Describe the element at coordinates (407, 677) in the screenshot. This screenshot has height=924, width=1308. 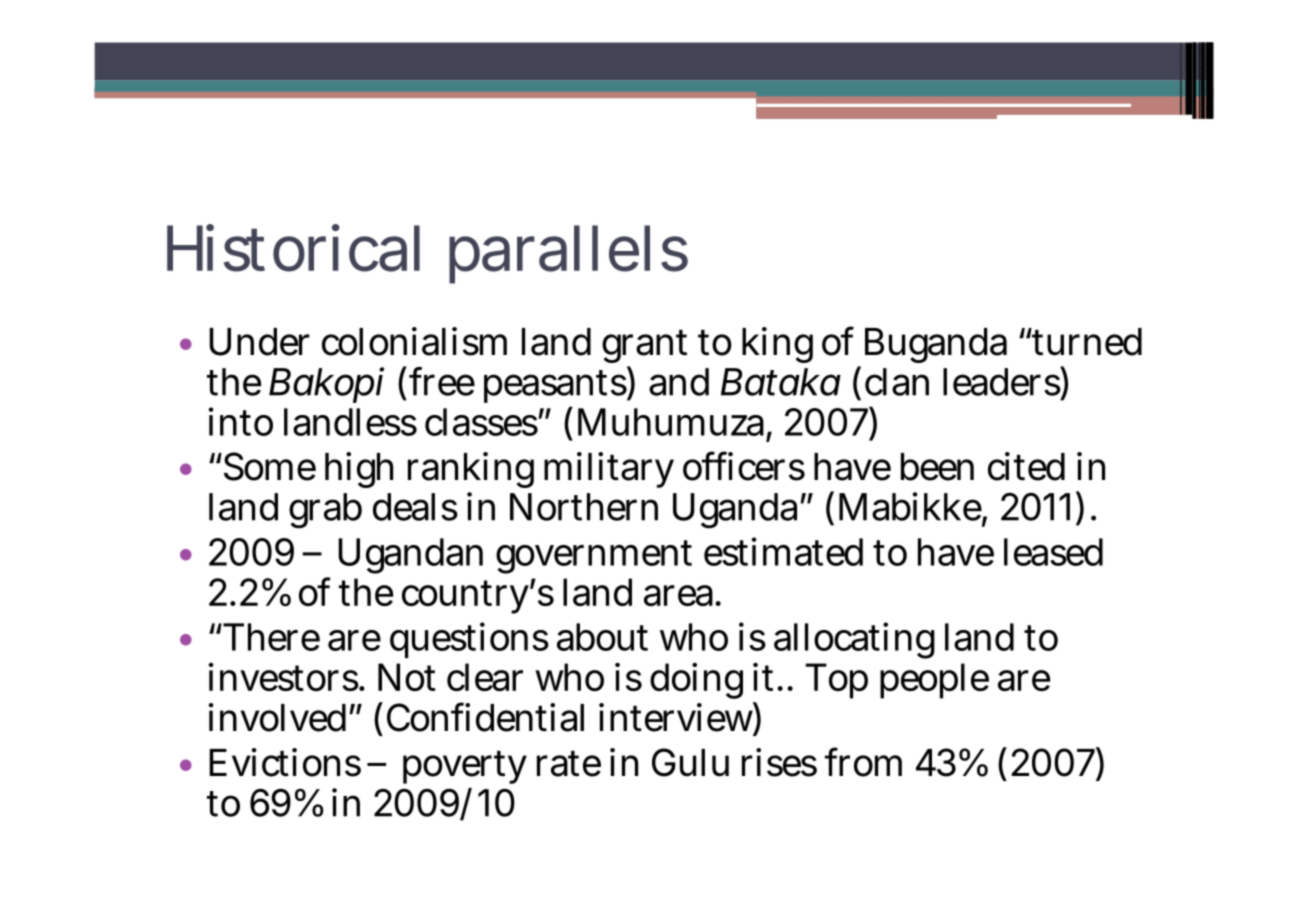
I see `Not` at that location.
